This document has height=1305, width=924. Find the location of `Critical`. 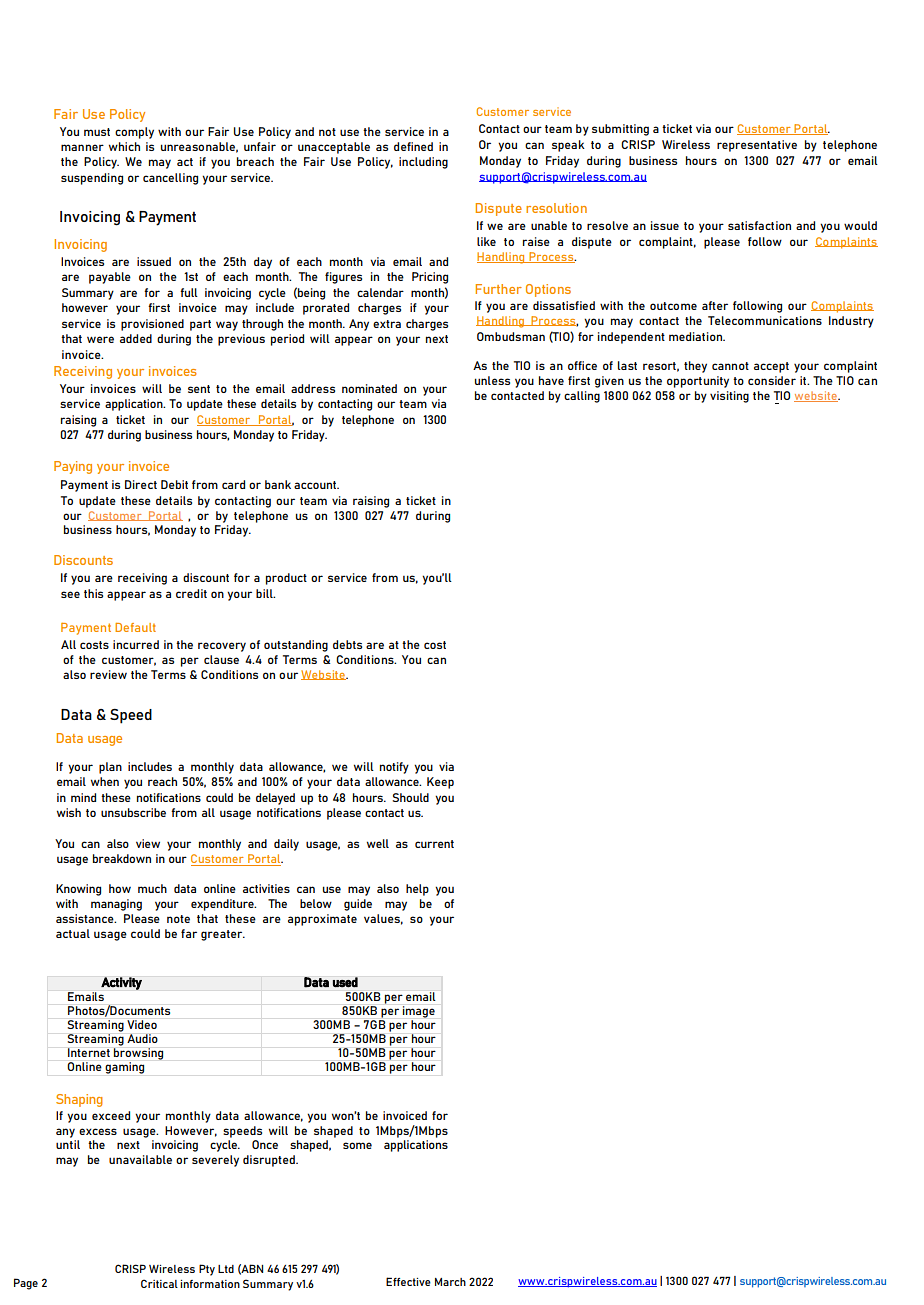

Critical is located at coordinates (159, 1283).
